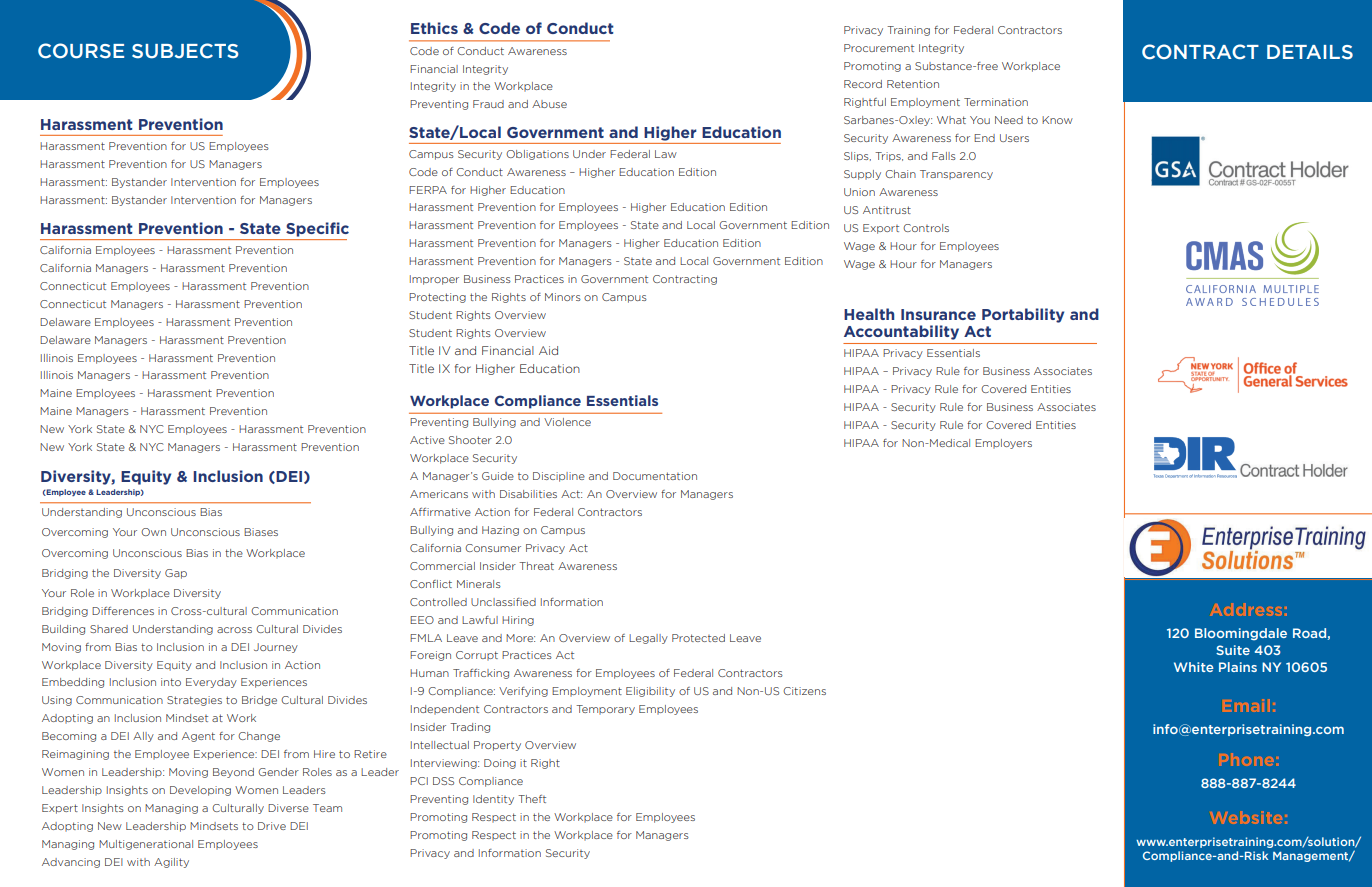 Image resolution: width=1372 pixels, height=887 pixels. Describe the element at coordinates (1246, 817) in the screenshot. I see `Website` at that location.
